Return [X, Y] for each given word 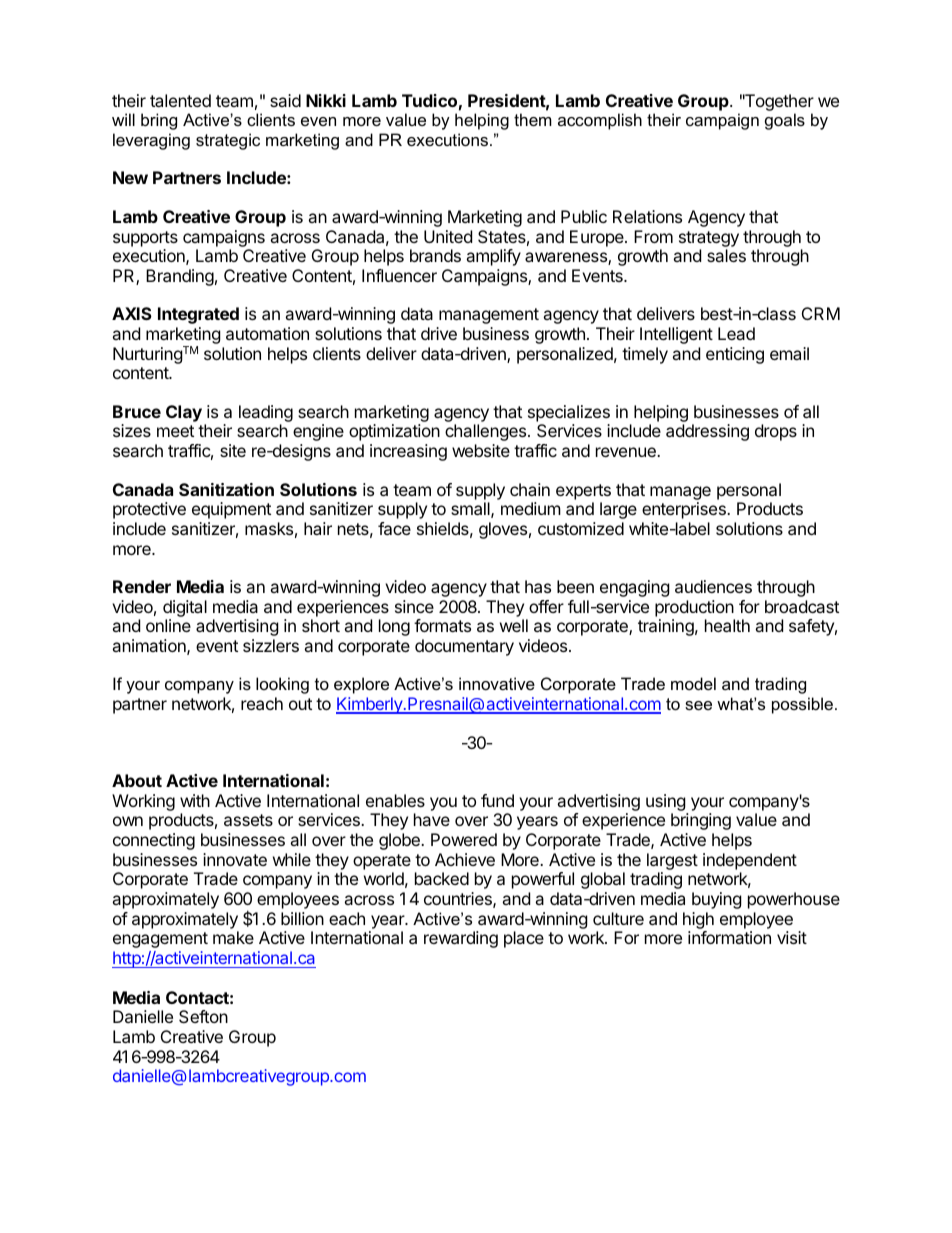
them [533, 119]
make [233, 937]
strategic [228, 141]
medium [531, 508]
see [698, 705]
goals [785, 121]
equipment [231, 510]
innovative [497, 683]
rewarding [461, 939]
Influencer [399, 275]
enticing [735, 355]
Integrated [198, 315]
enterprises [685, 510]
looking [282, 685]
